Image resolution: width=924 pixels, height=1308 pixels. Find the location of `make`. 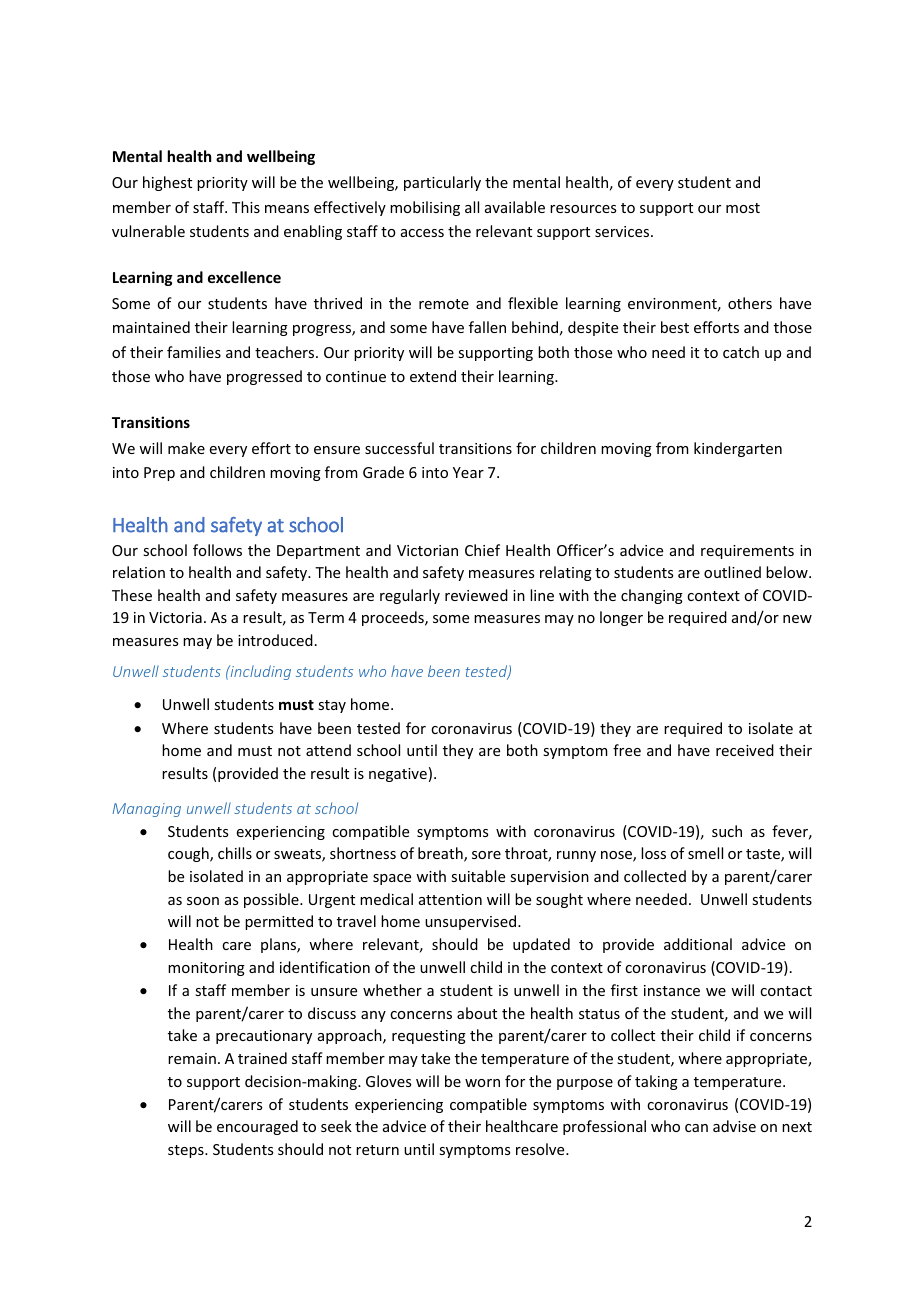

make is located at coordinates (186, 448).
